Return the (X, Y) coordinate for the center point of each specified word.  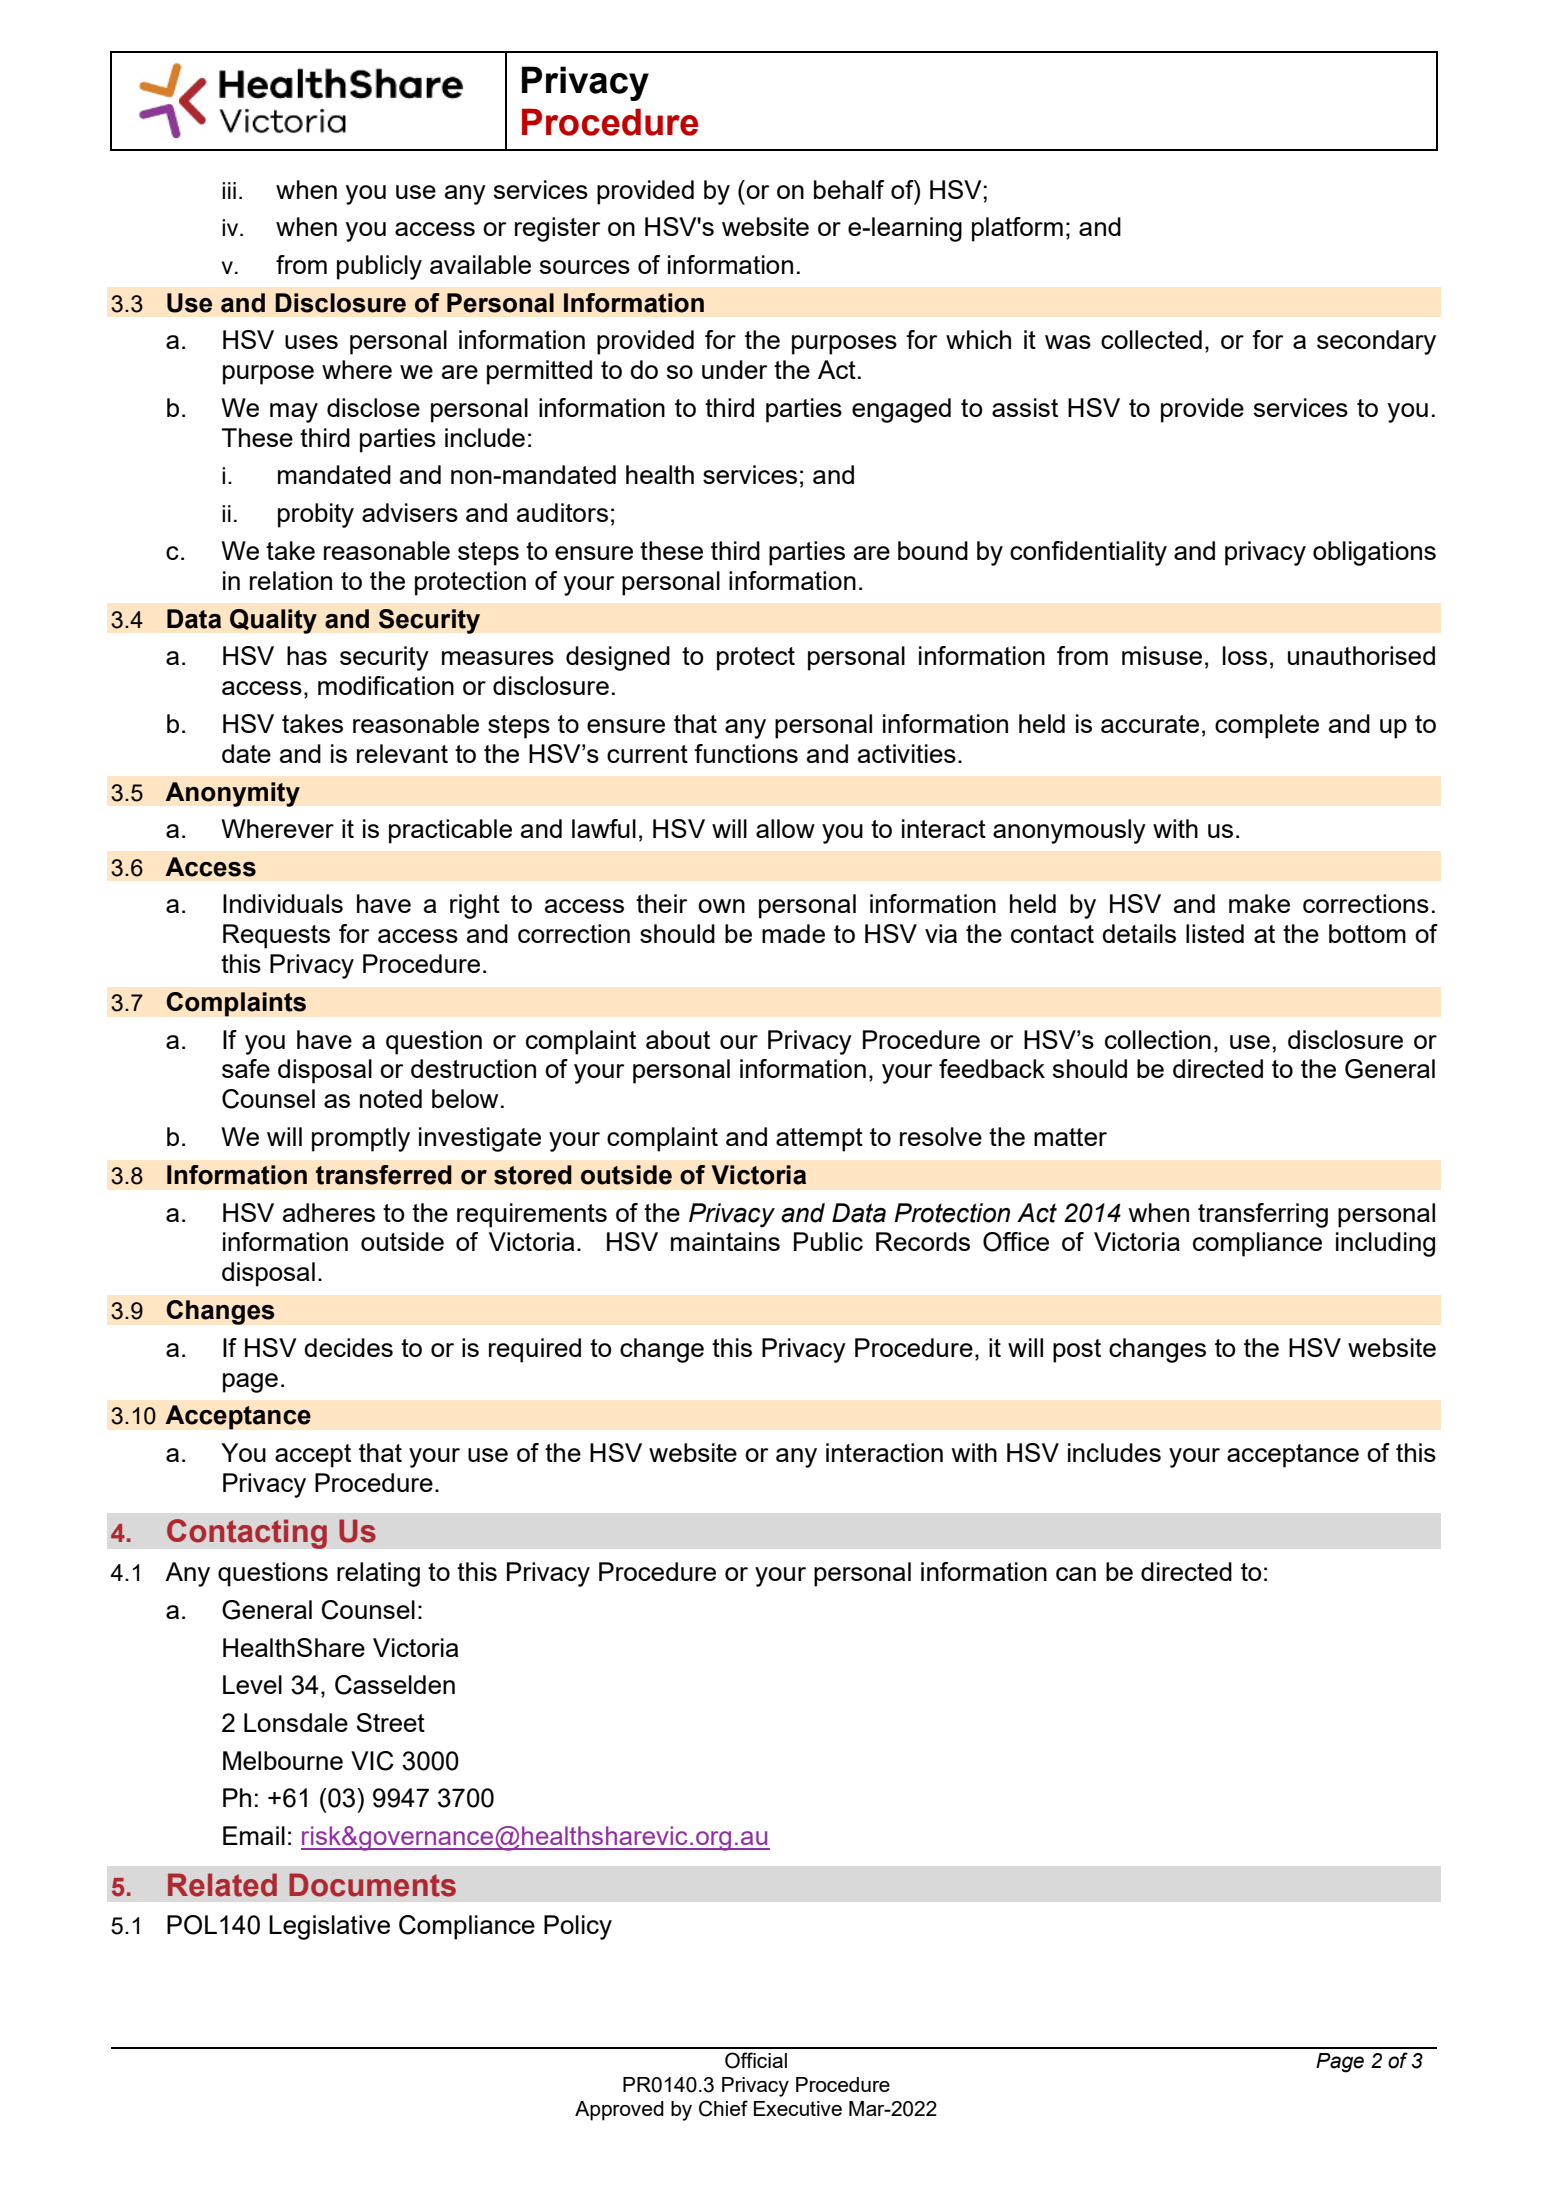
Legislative (329, 1927)
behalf (849, 189)
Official (756, 2060)
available (480, 264)
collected (1151, 339)
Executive (798, 2108)
